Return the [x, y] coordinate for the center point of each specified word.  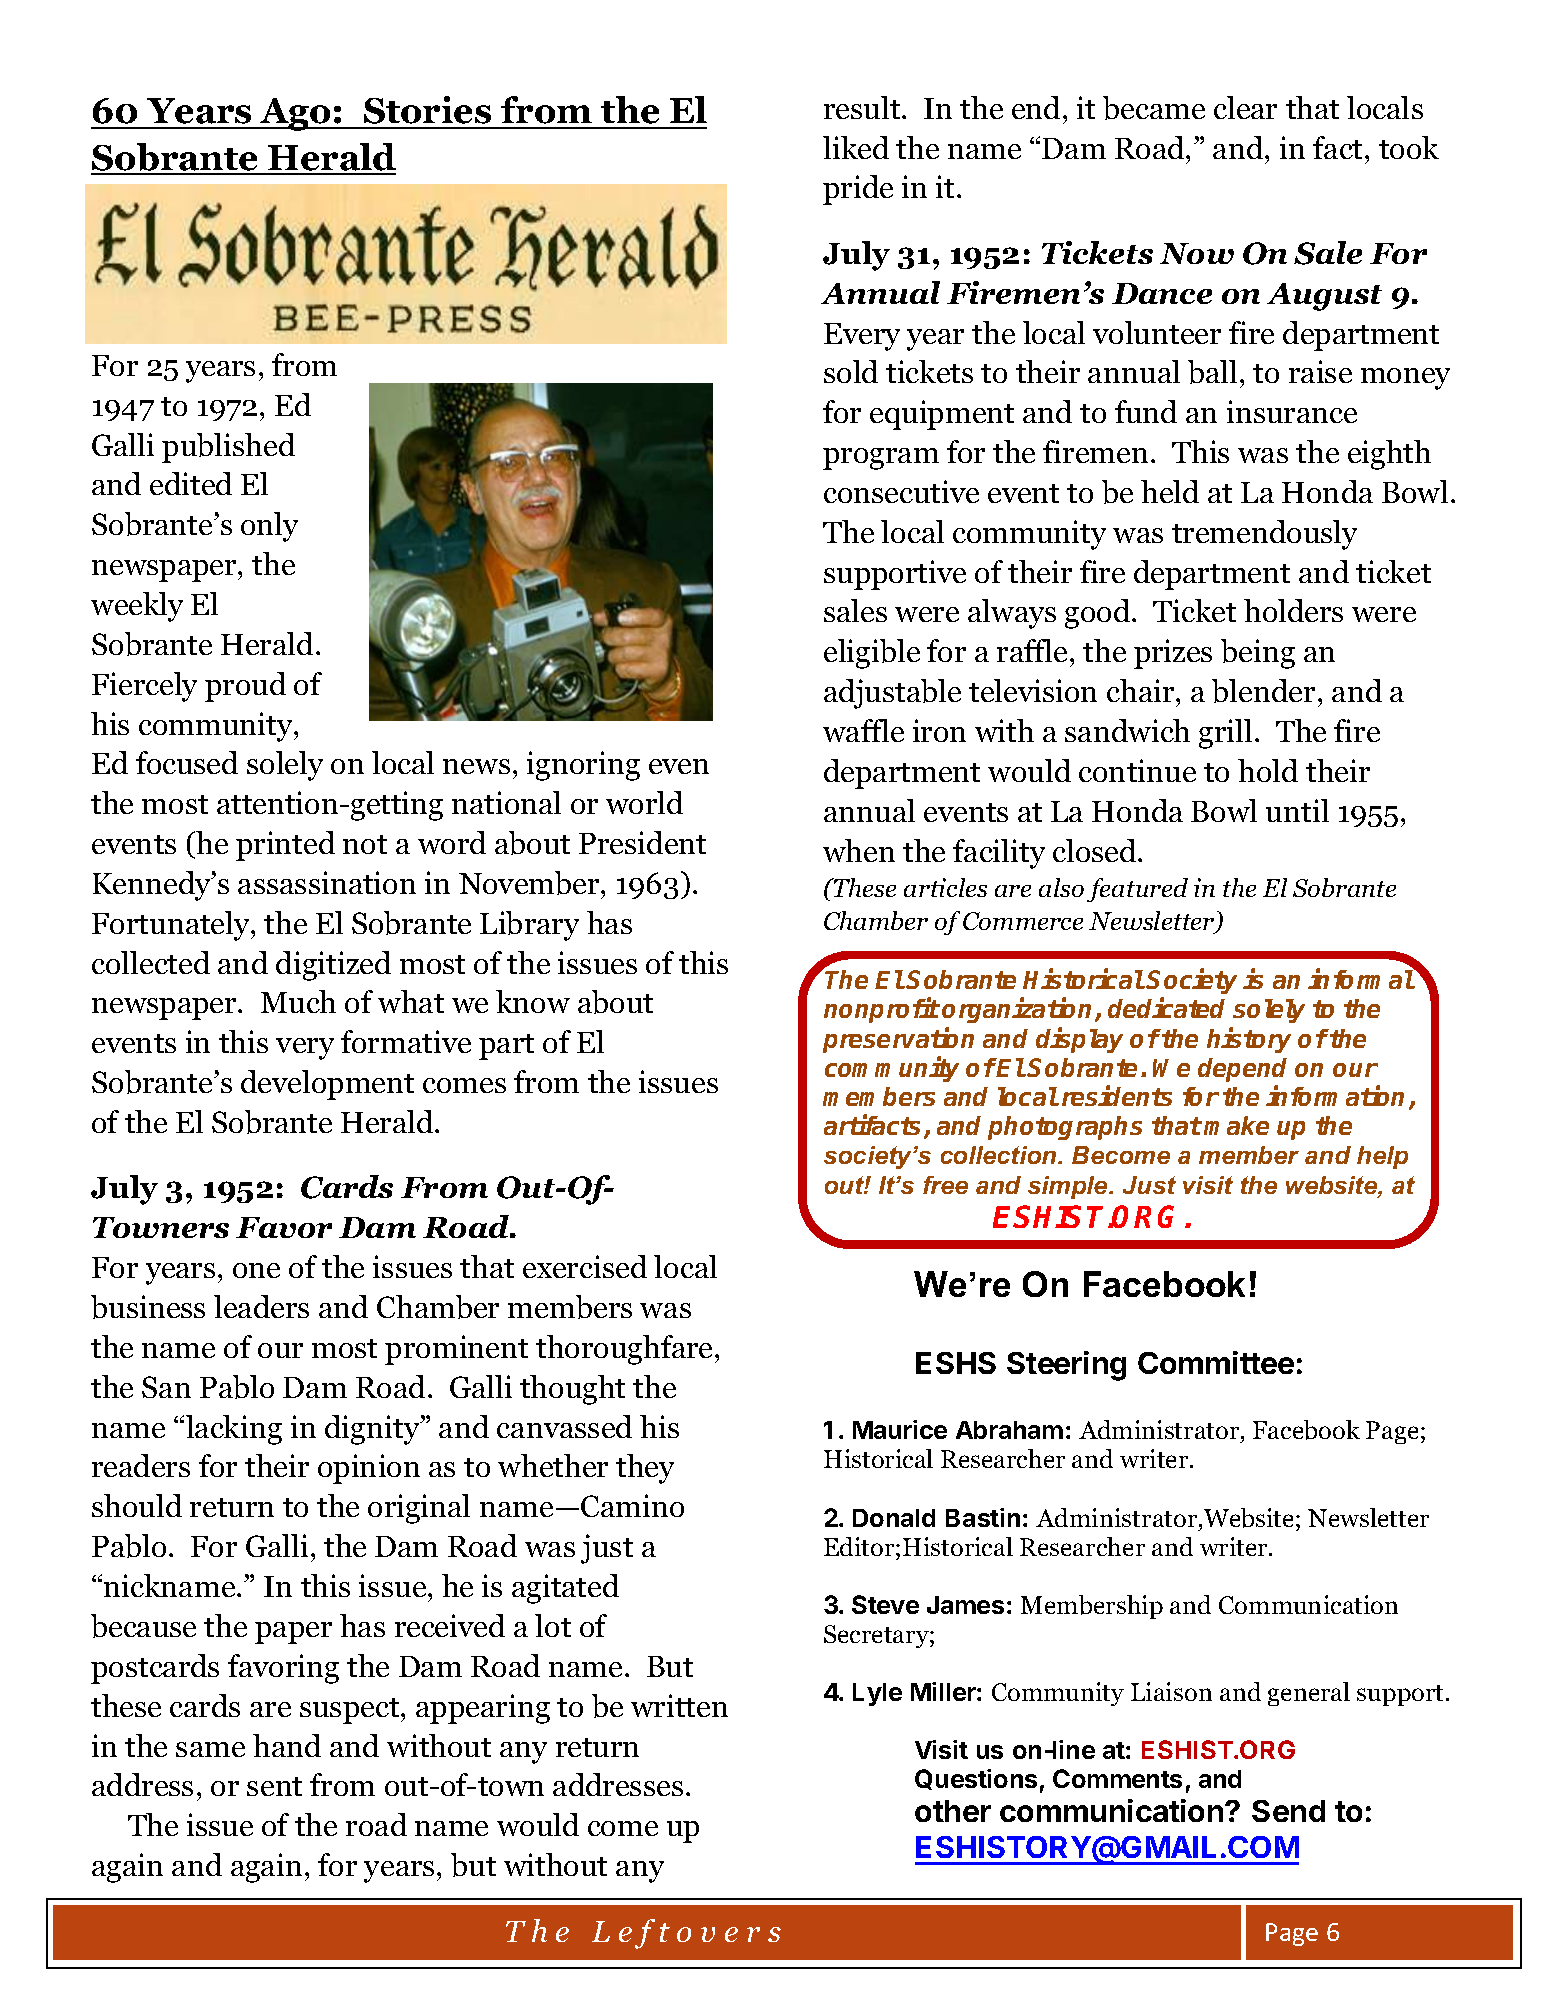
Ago [295, 114]
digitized [333, 966]
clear [1245, 107]
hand [287, 1745]
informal [1361, 979]
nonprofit [881, 1010]
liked [856, 147]
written [679, 1705]
